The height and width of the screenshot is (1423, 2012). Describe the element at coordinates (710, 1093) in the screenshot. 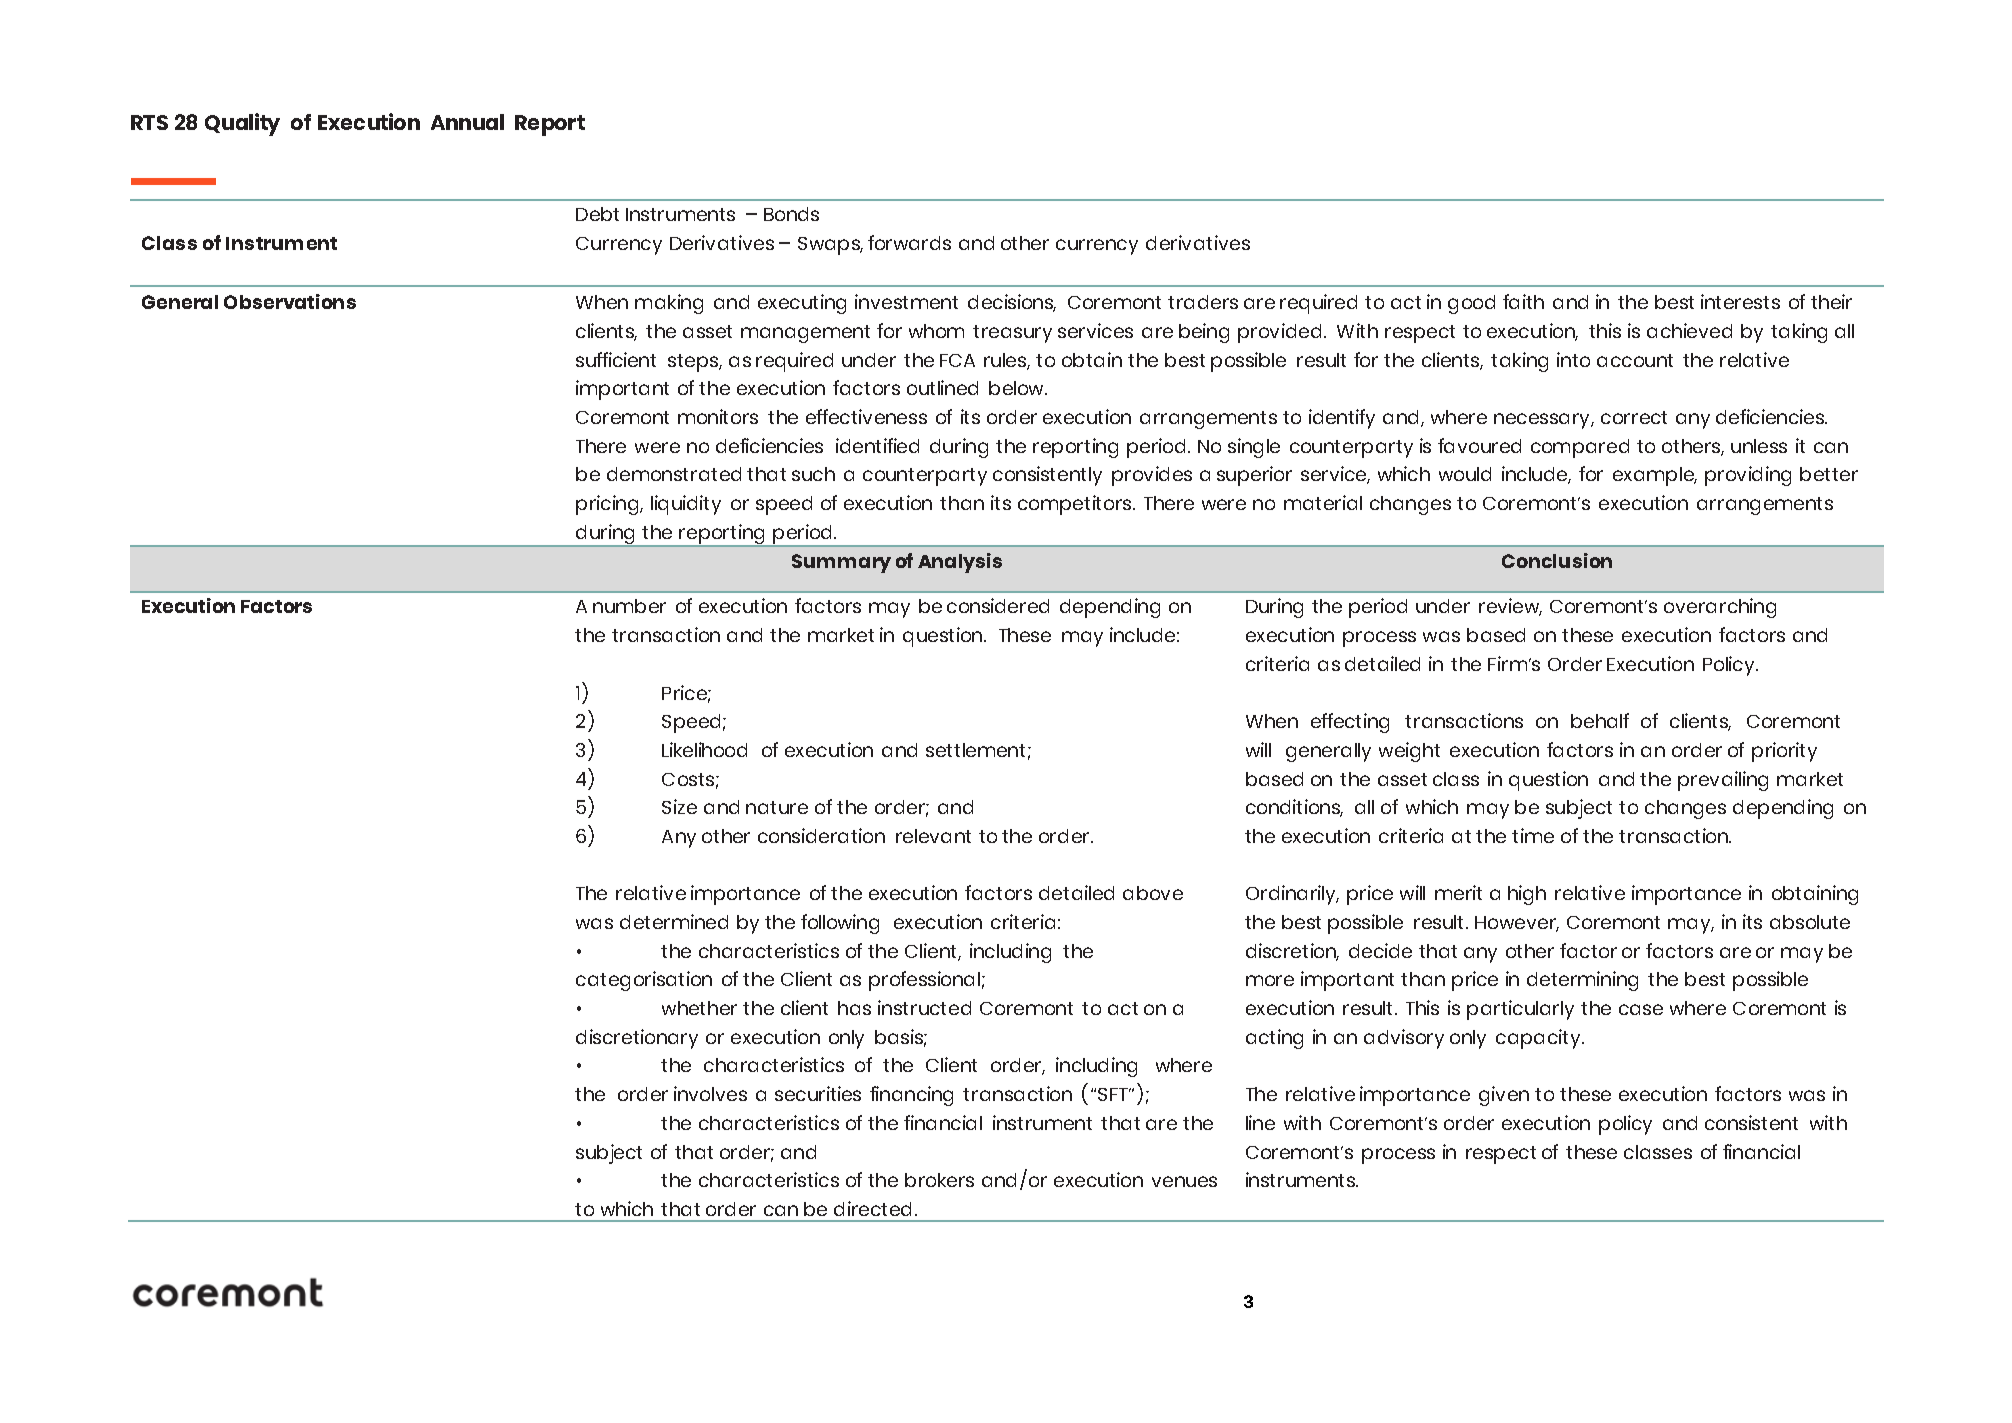

I see `involves` at that location.
